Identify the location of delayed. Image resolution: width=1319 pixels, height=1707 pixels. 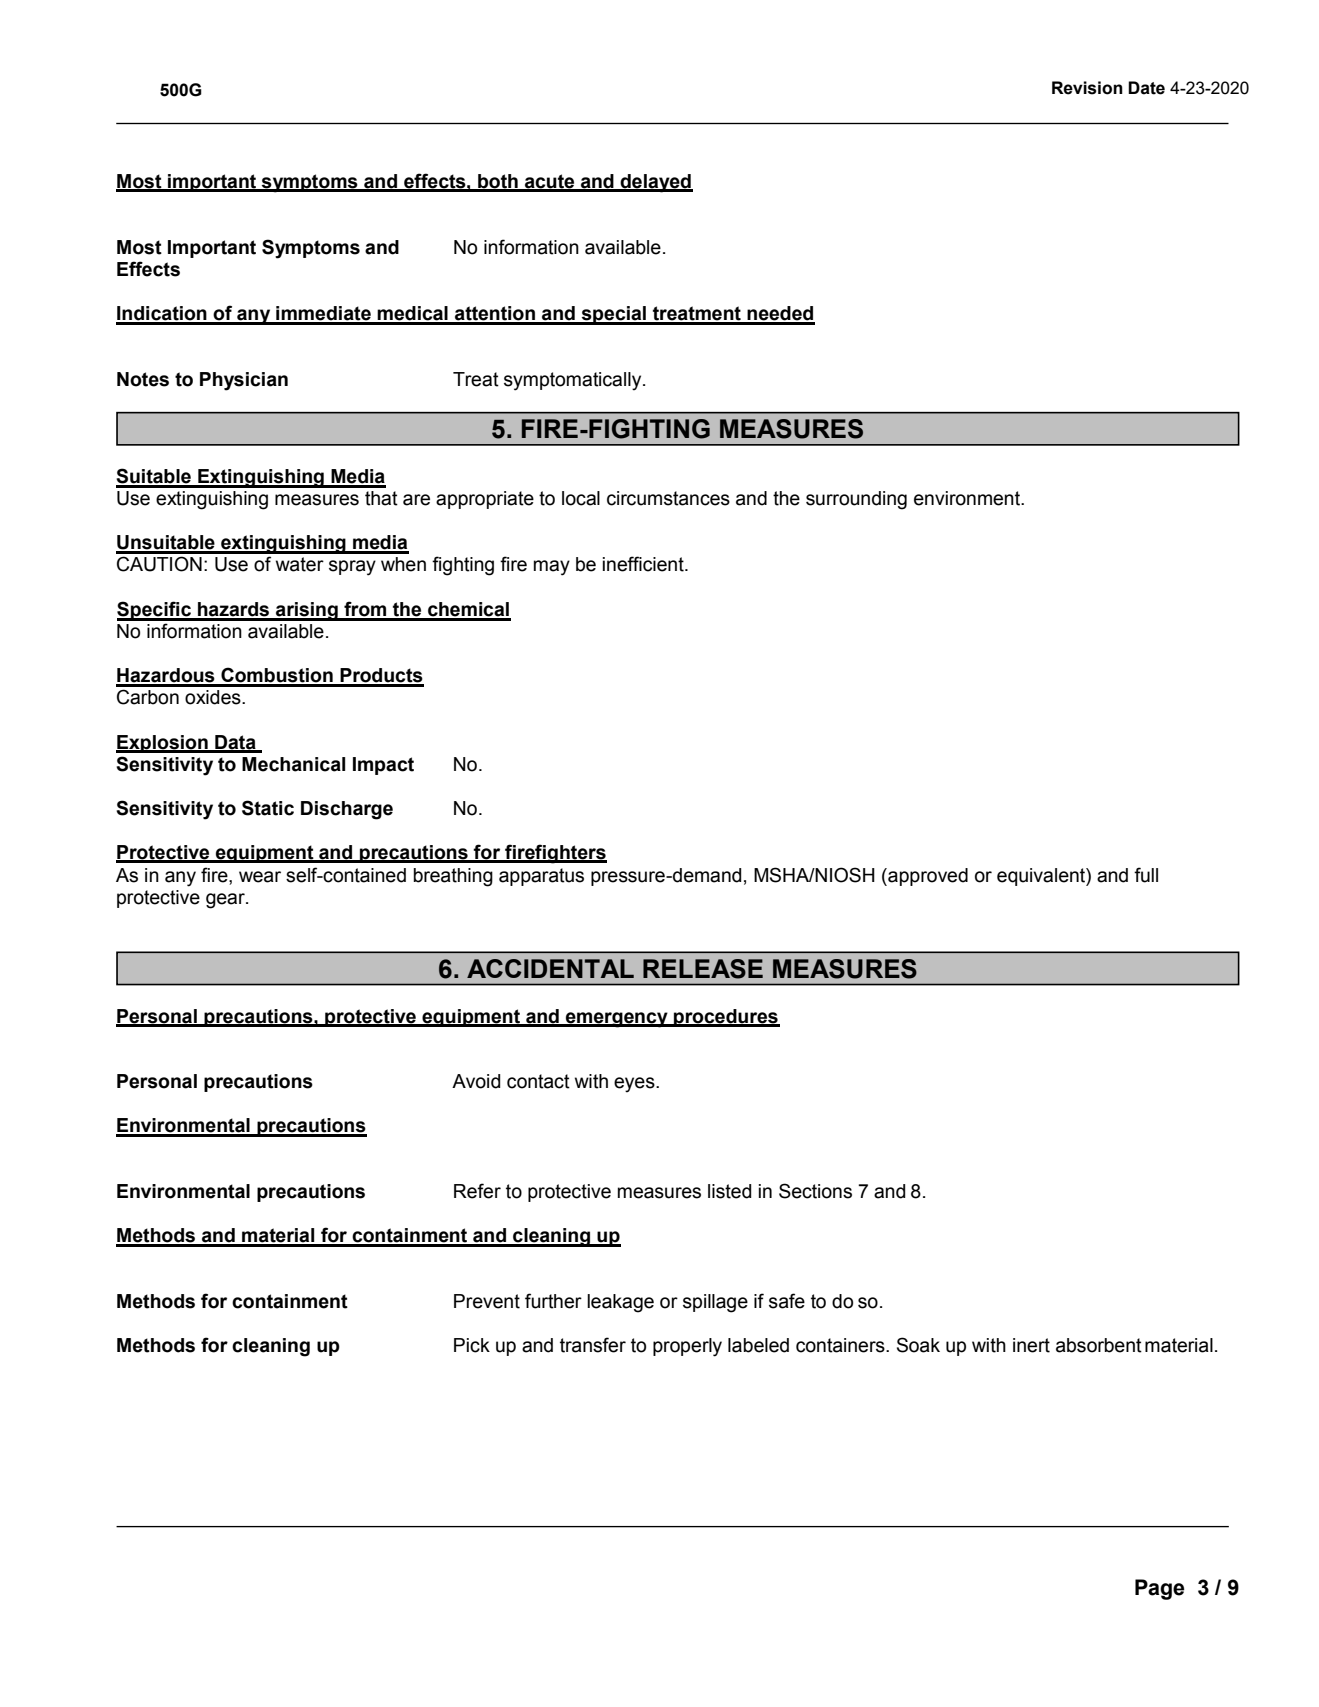
(656, 183).
